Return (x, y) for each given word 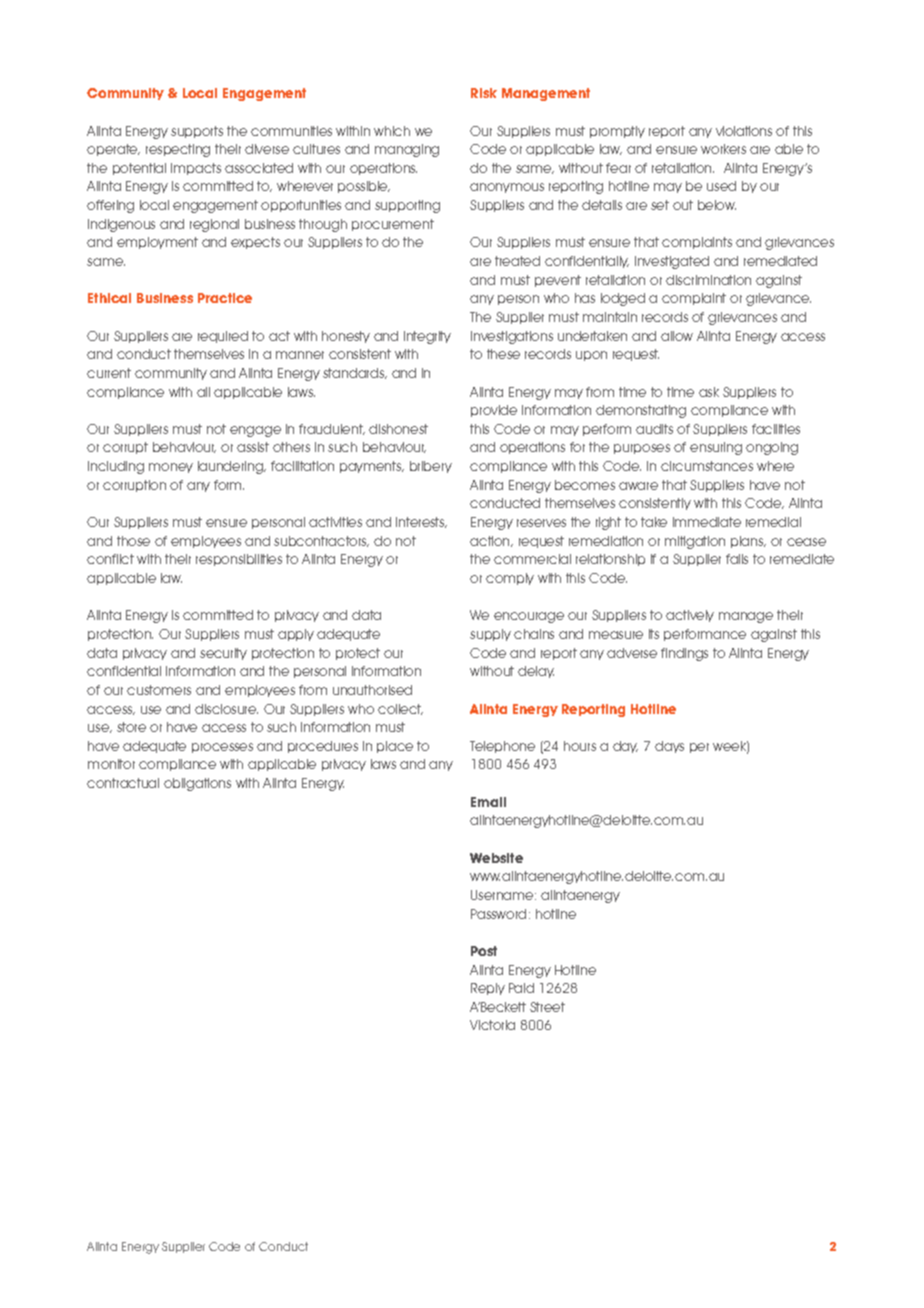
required (223, 337)
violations (744, 131)
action (491, 541)
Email (488, 802)
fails (737, 559)
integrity (427, 337)
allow (677, 336)
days (669, 747)
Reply (488, 989)
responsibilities (239, 560)
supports (197, 132)
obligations (197, 784)
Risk (484, 93)
